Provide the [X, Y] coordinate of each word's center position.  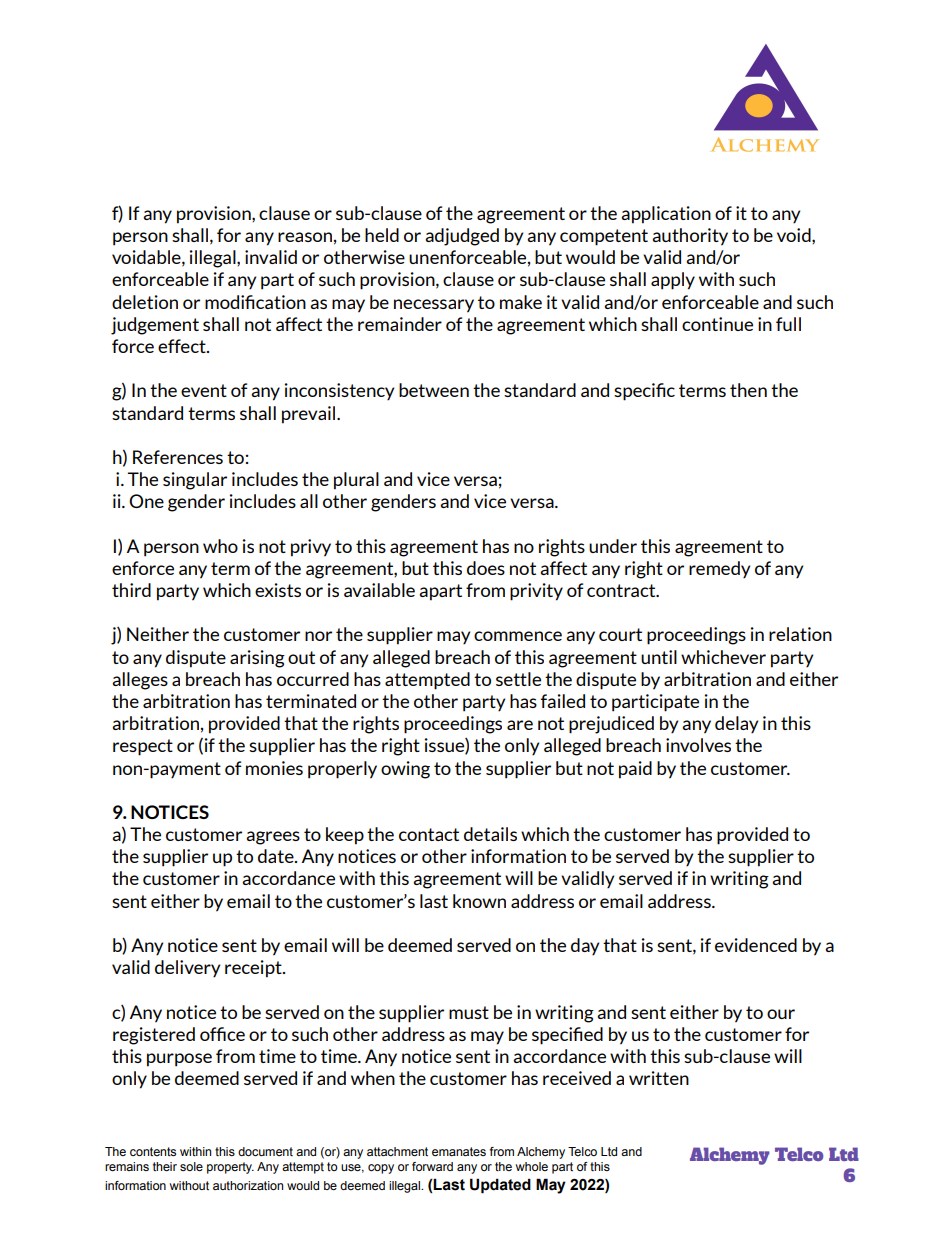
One [146, 501]
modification [255, 302]
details [490, 834]
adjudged [462, 237]
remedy [719, 569]
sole [191, 1166]
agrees [273, 838]
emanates [459, 1151]
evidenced [756, 945]
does [486, 568]
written [659, 1078]
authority [690, 237]
